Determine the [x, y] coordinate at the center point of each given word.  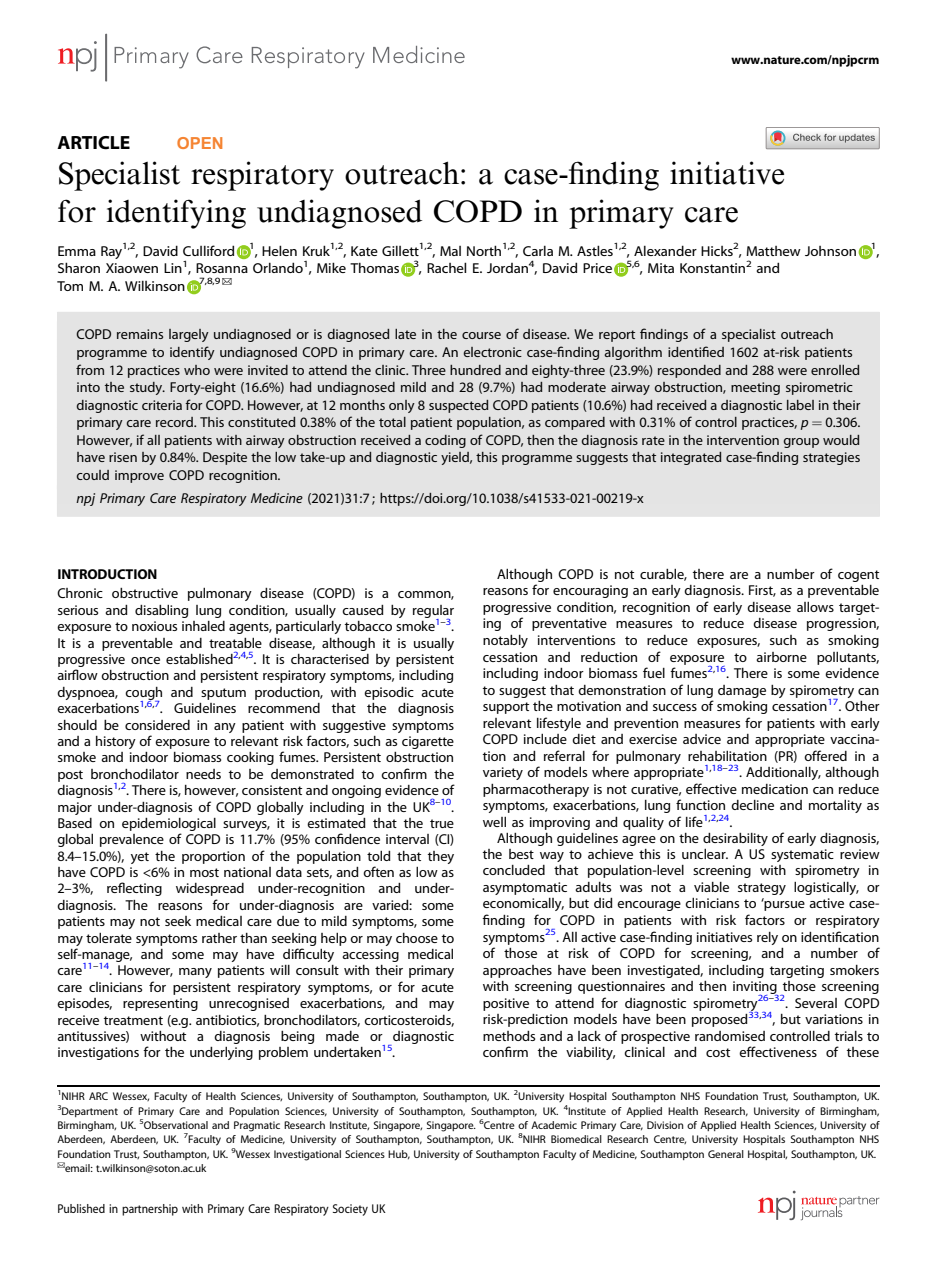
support [506, 708]
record [175, 422]
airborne [781, 657]
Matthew [773, 251]
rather [219, 938]
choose [417, 938]
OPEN [199, 143]
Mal [450, 251]
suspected [458, 406]
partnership [150, 1210]
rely [767, 938]
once [145, 660]
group [801, 443]
